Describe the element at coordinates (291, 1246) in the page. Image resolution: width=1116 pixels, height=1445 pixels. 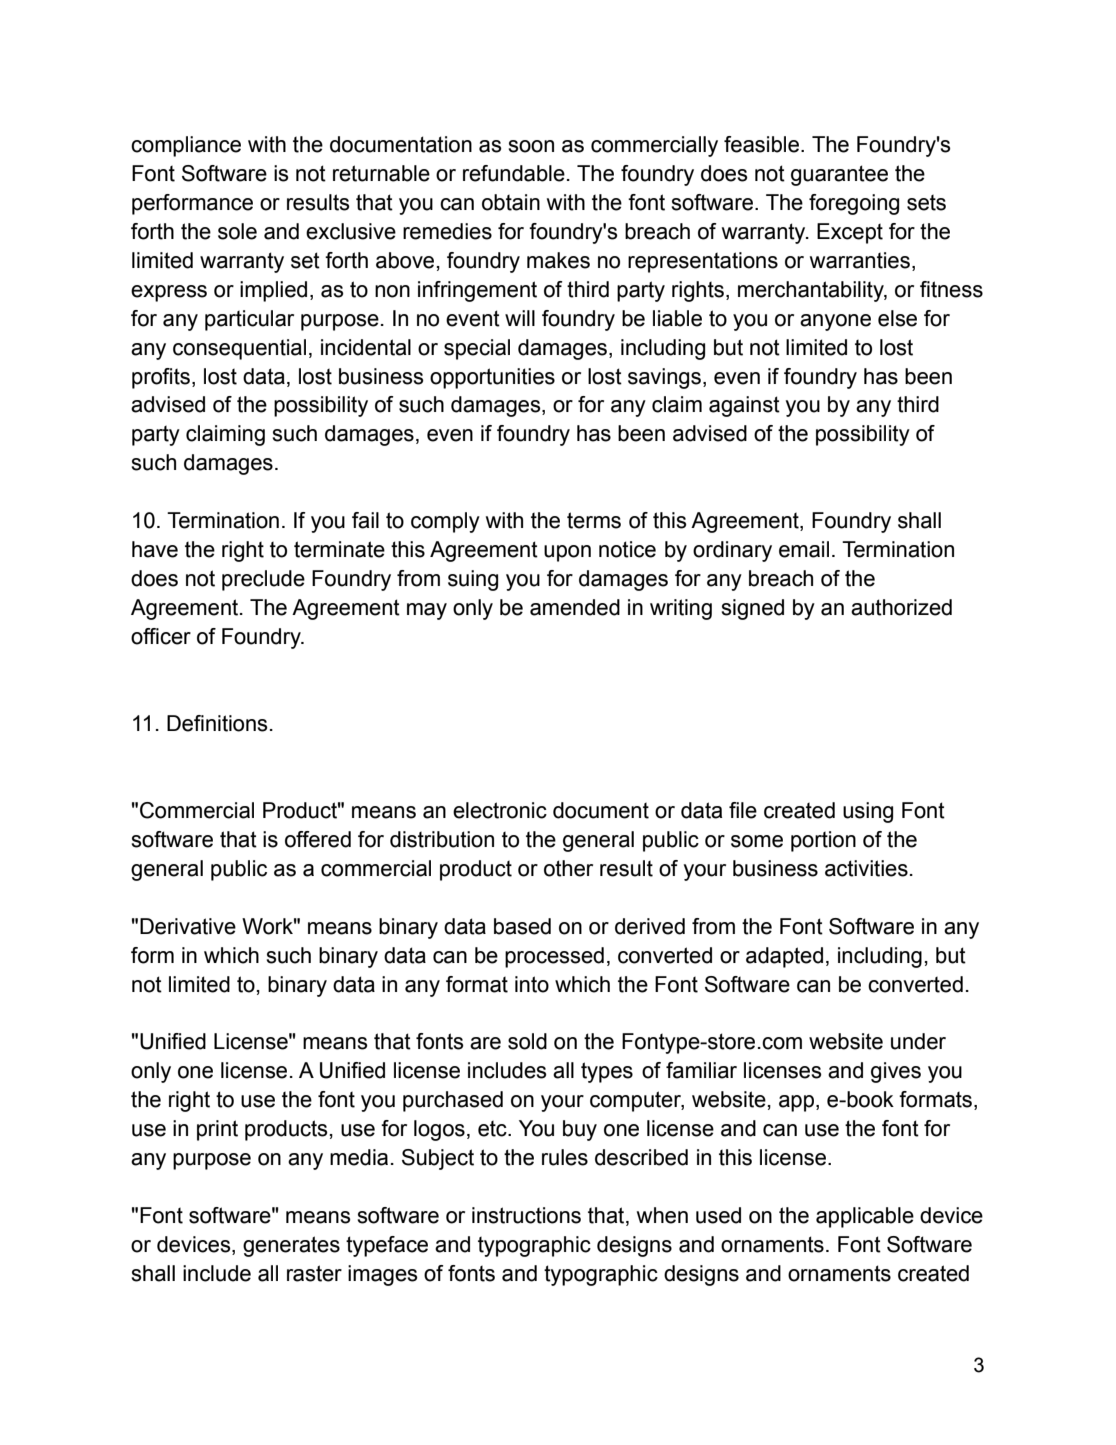
I see `generates` at that location.
